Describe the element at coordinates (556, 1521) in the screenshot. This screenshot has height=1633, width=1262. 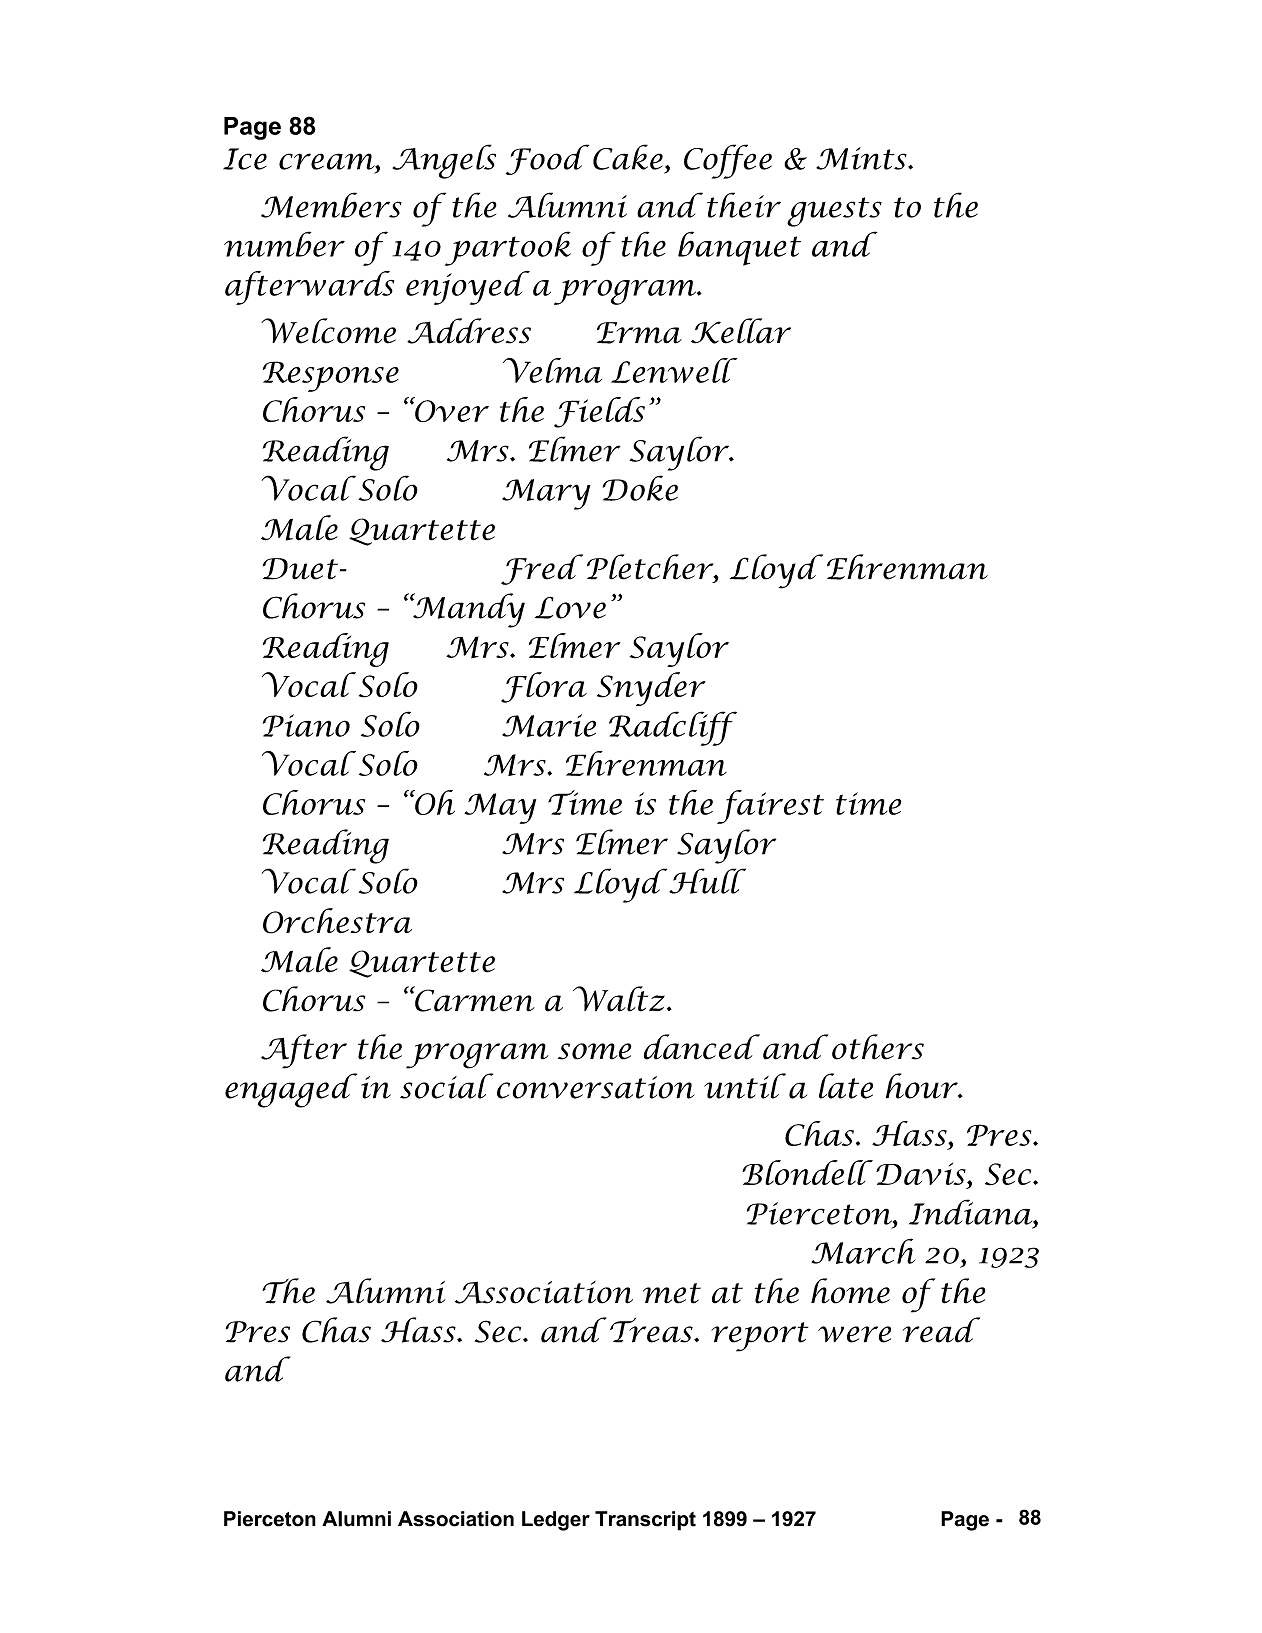
I see `Ledger` at that location.
